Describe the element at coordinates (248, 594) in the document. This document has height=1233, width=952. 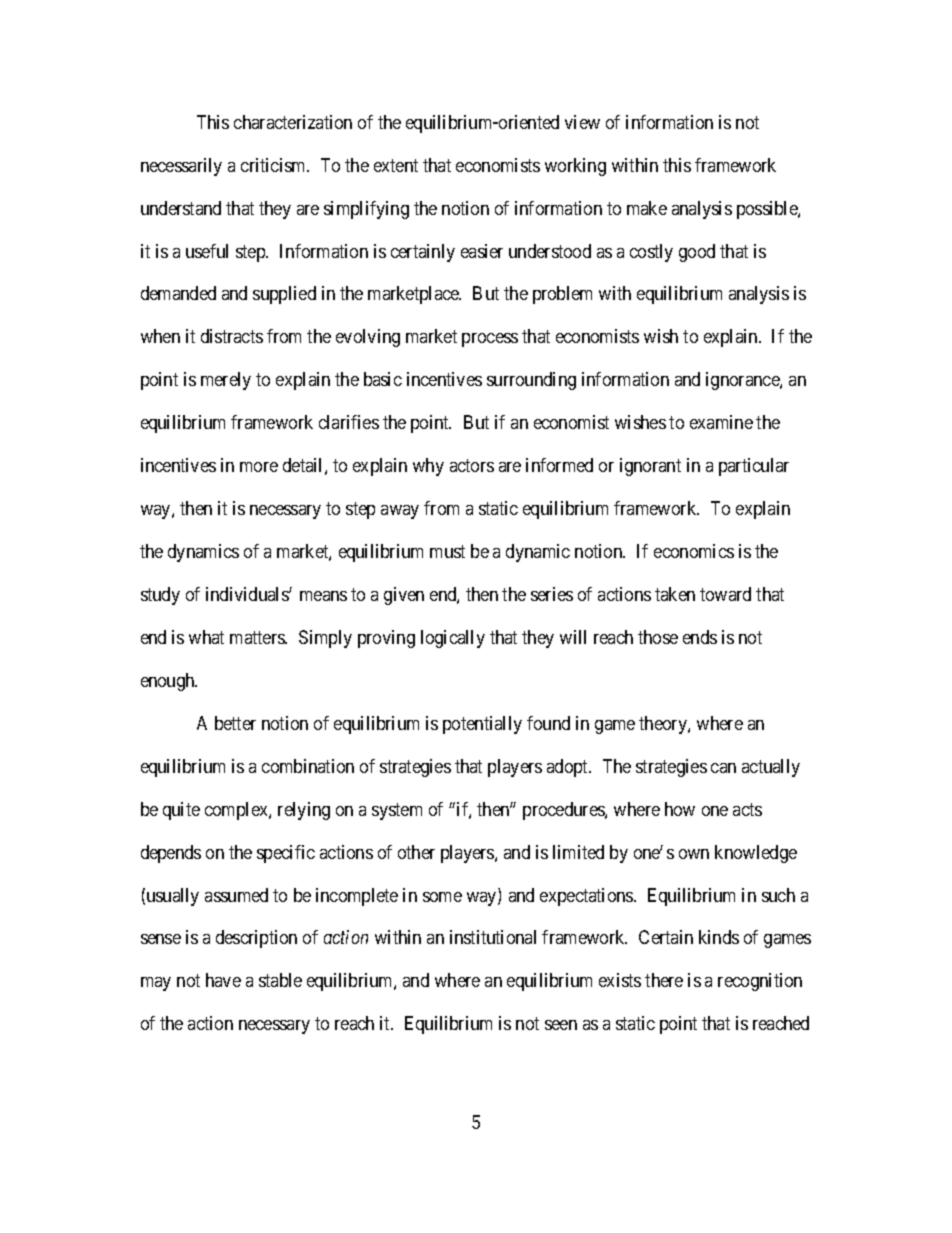
I see `individuals` at that location.
